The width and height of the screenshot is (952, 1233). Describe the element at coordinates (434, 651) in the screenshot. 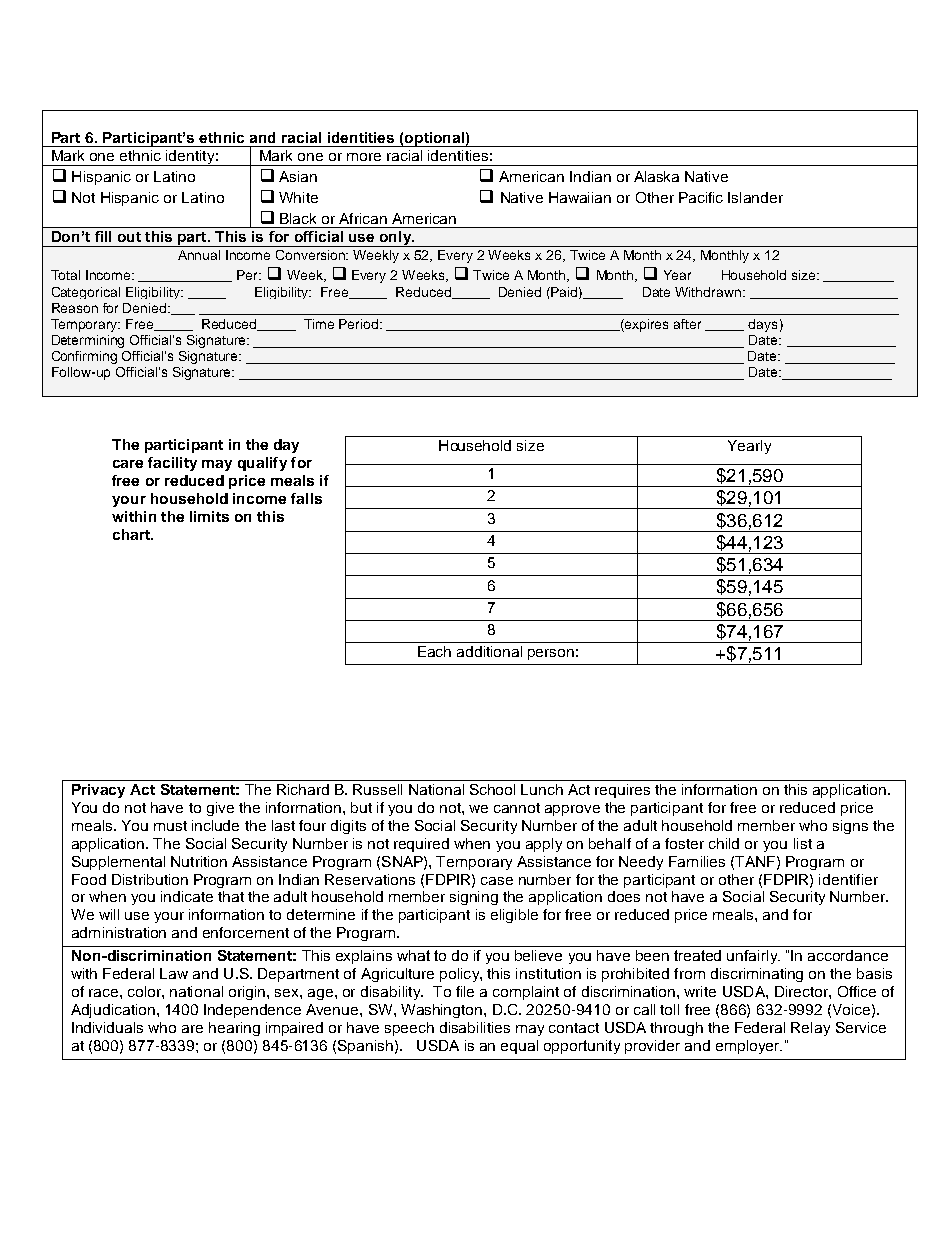

I see `Each` at that location.
